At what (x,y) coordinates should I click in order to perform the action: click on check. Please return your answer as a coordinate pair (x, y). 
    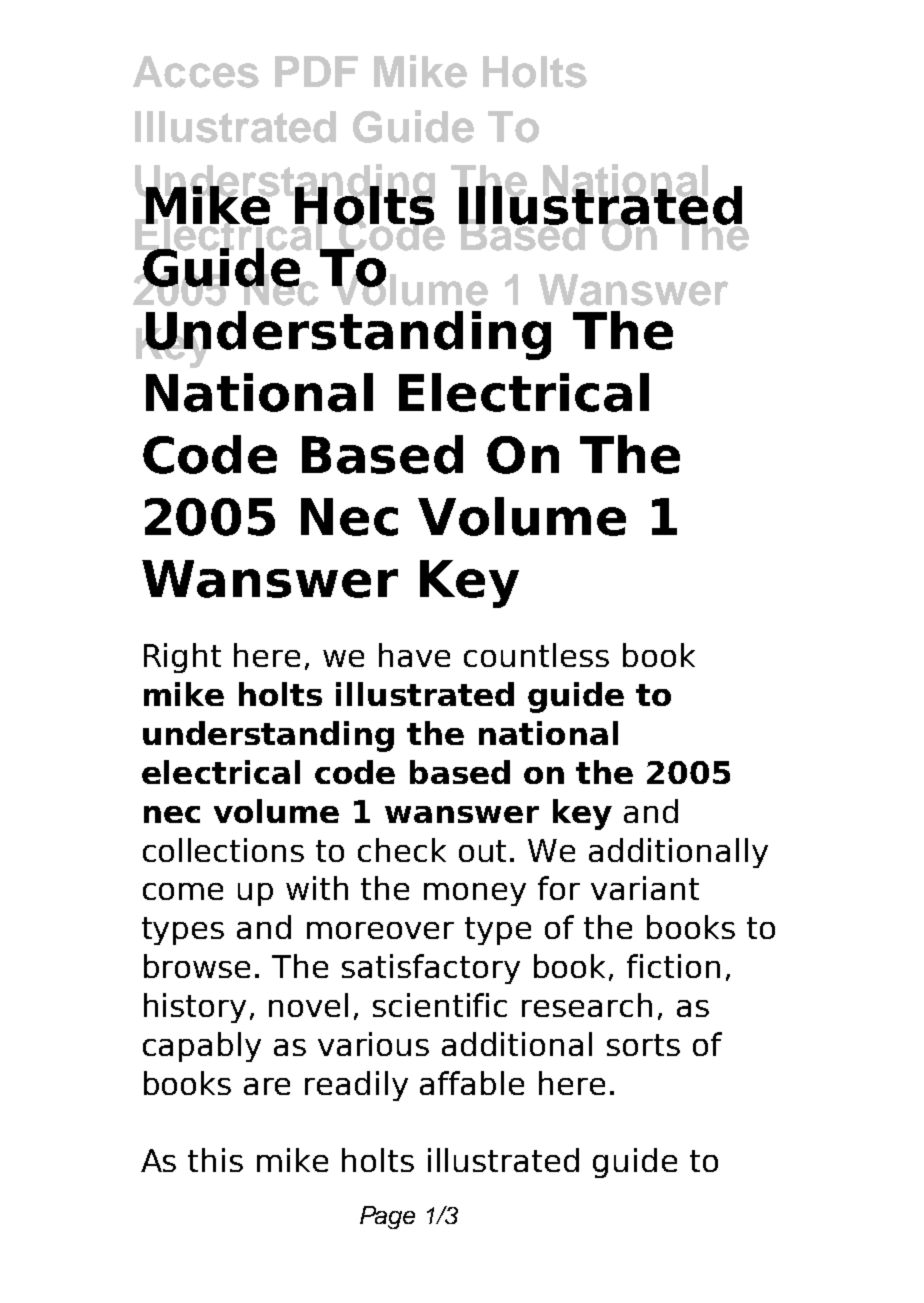
    Looking at the image, I should click on (402, 850).
